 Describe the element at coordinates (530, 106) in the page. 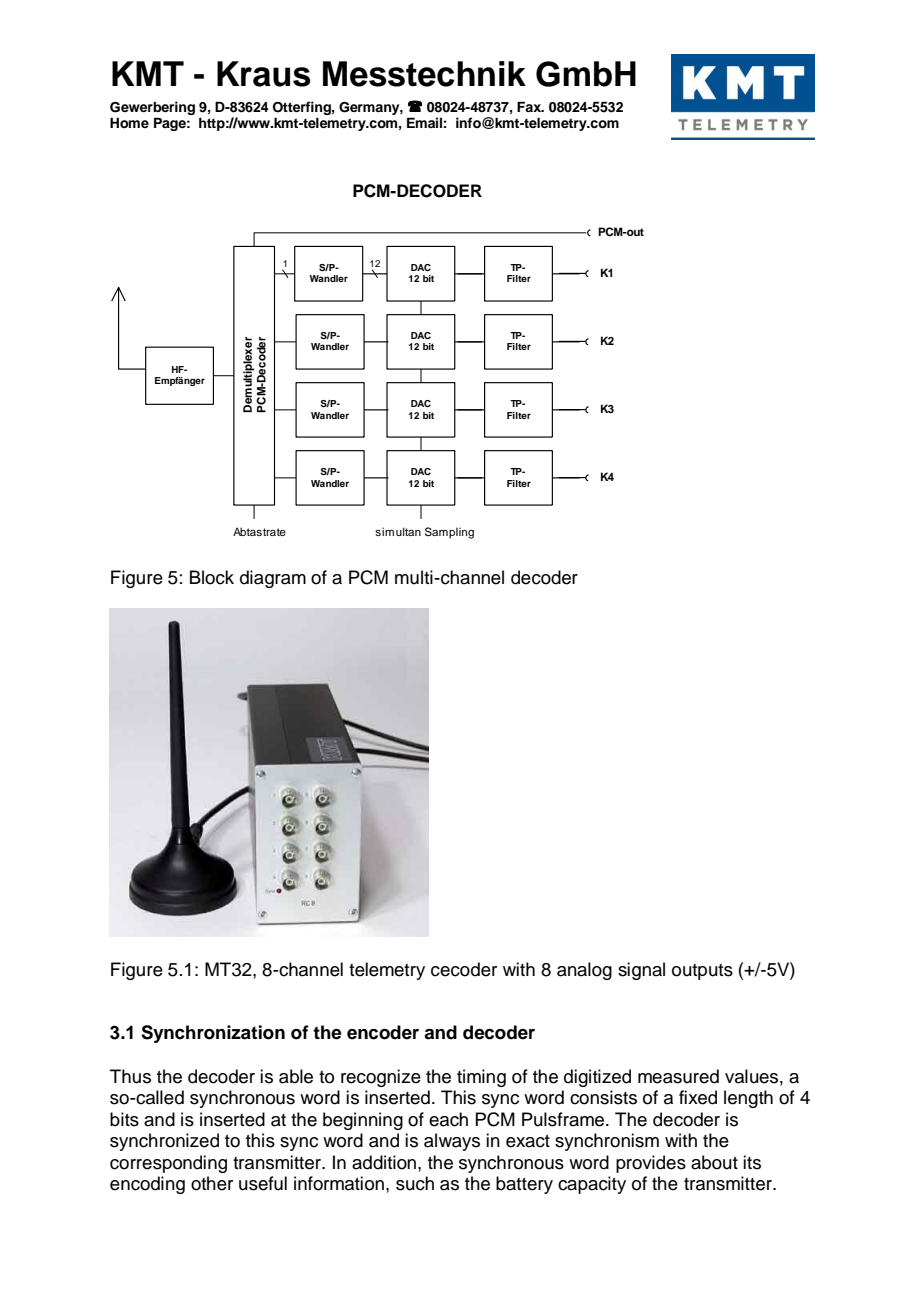

I see `Fax` at that location.
